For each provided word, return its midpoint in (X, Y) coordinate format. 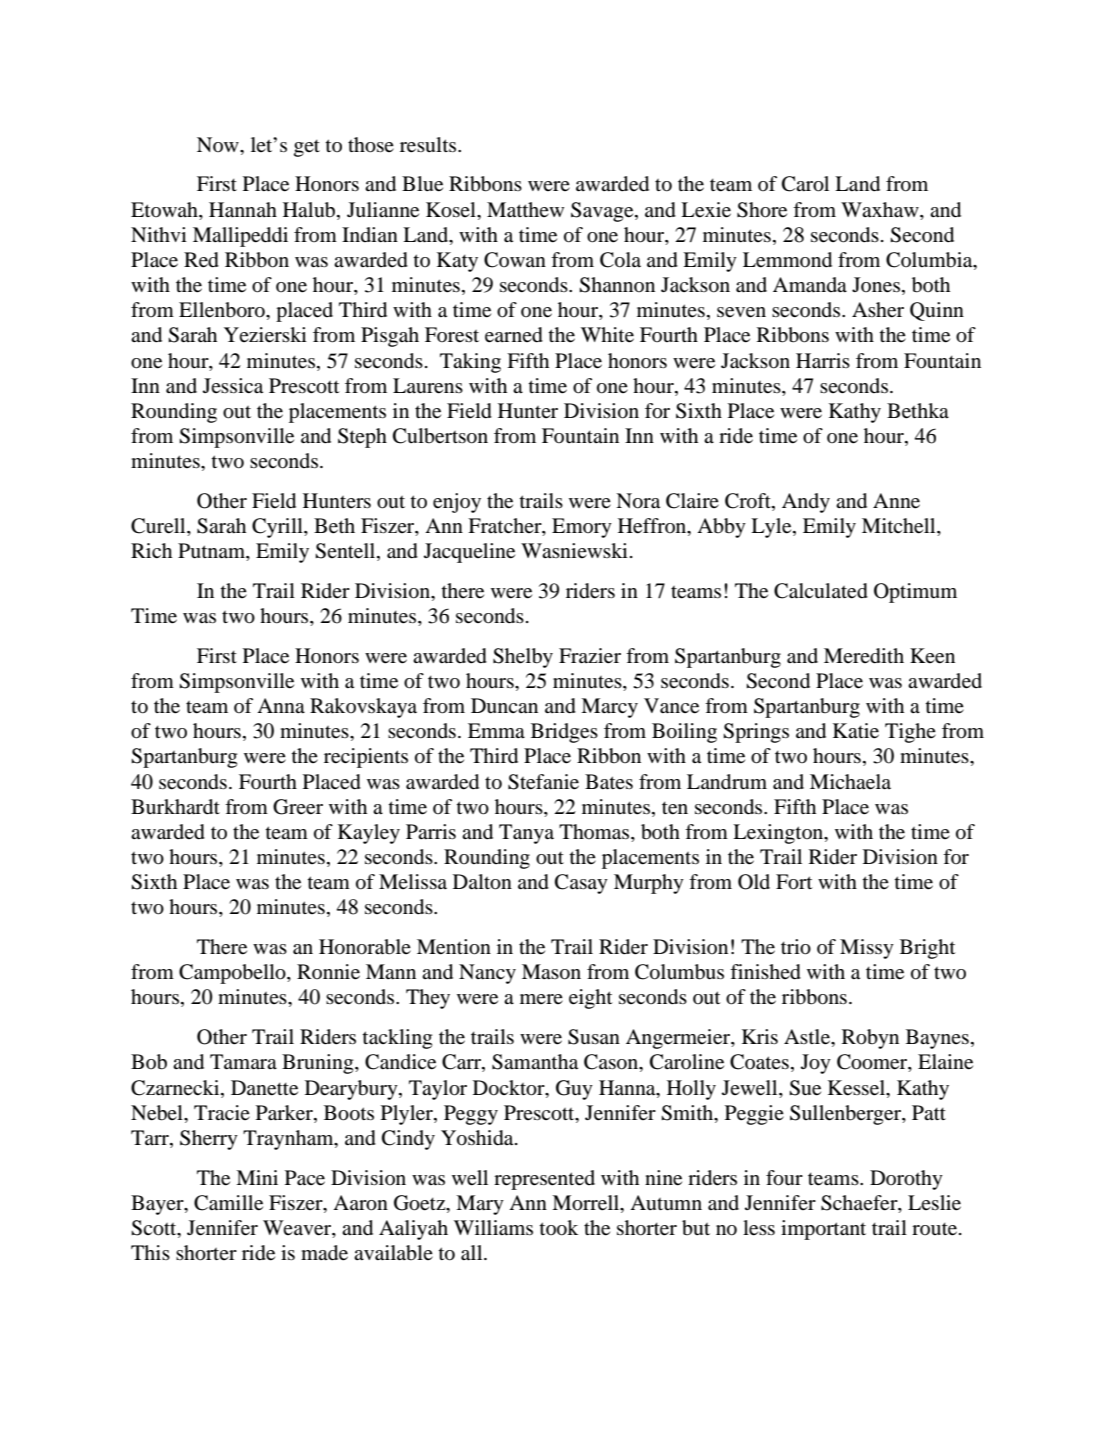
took (559, 1228)
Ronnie (328, 972)
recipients (366, 758)
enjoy (457, 503)
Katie (856, 731)
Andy (806, 503)
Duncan (504, 706)
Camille (228, 1203)
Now (219, 144)
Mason (551, 972)
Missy (867, 949)
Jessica (233, 386)
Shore (762, 210)
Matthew (525, 210)
